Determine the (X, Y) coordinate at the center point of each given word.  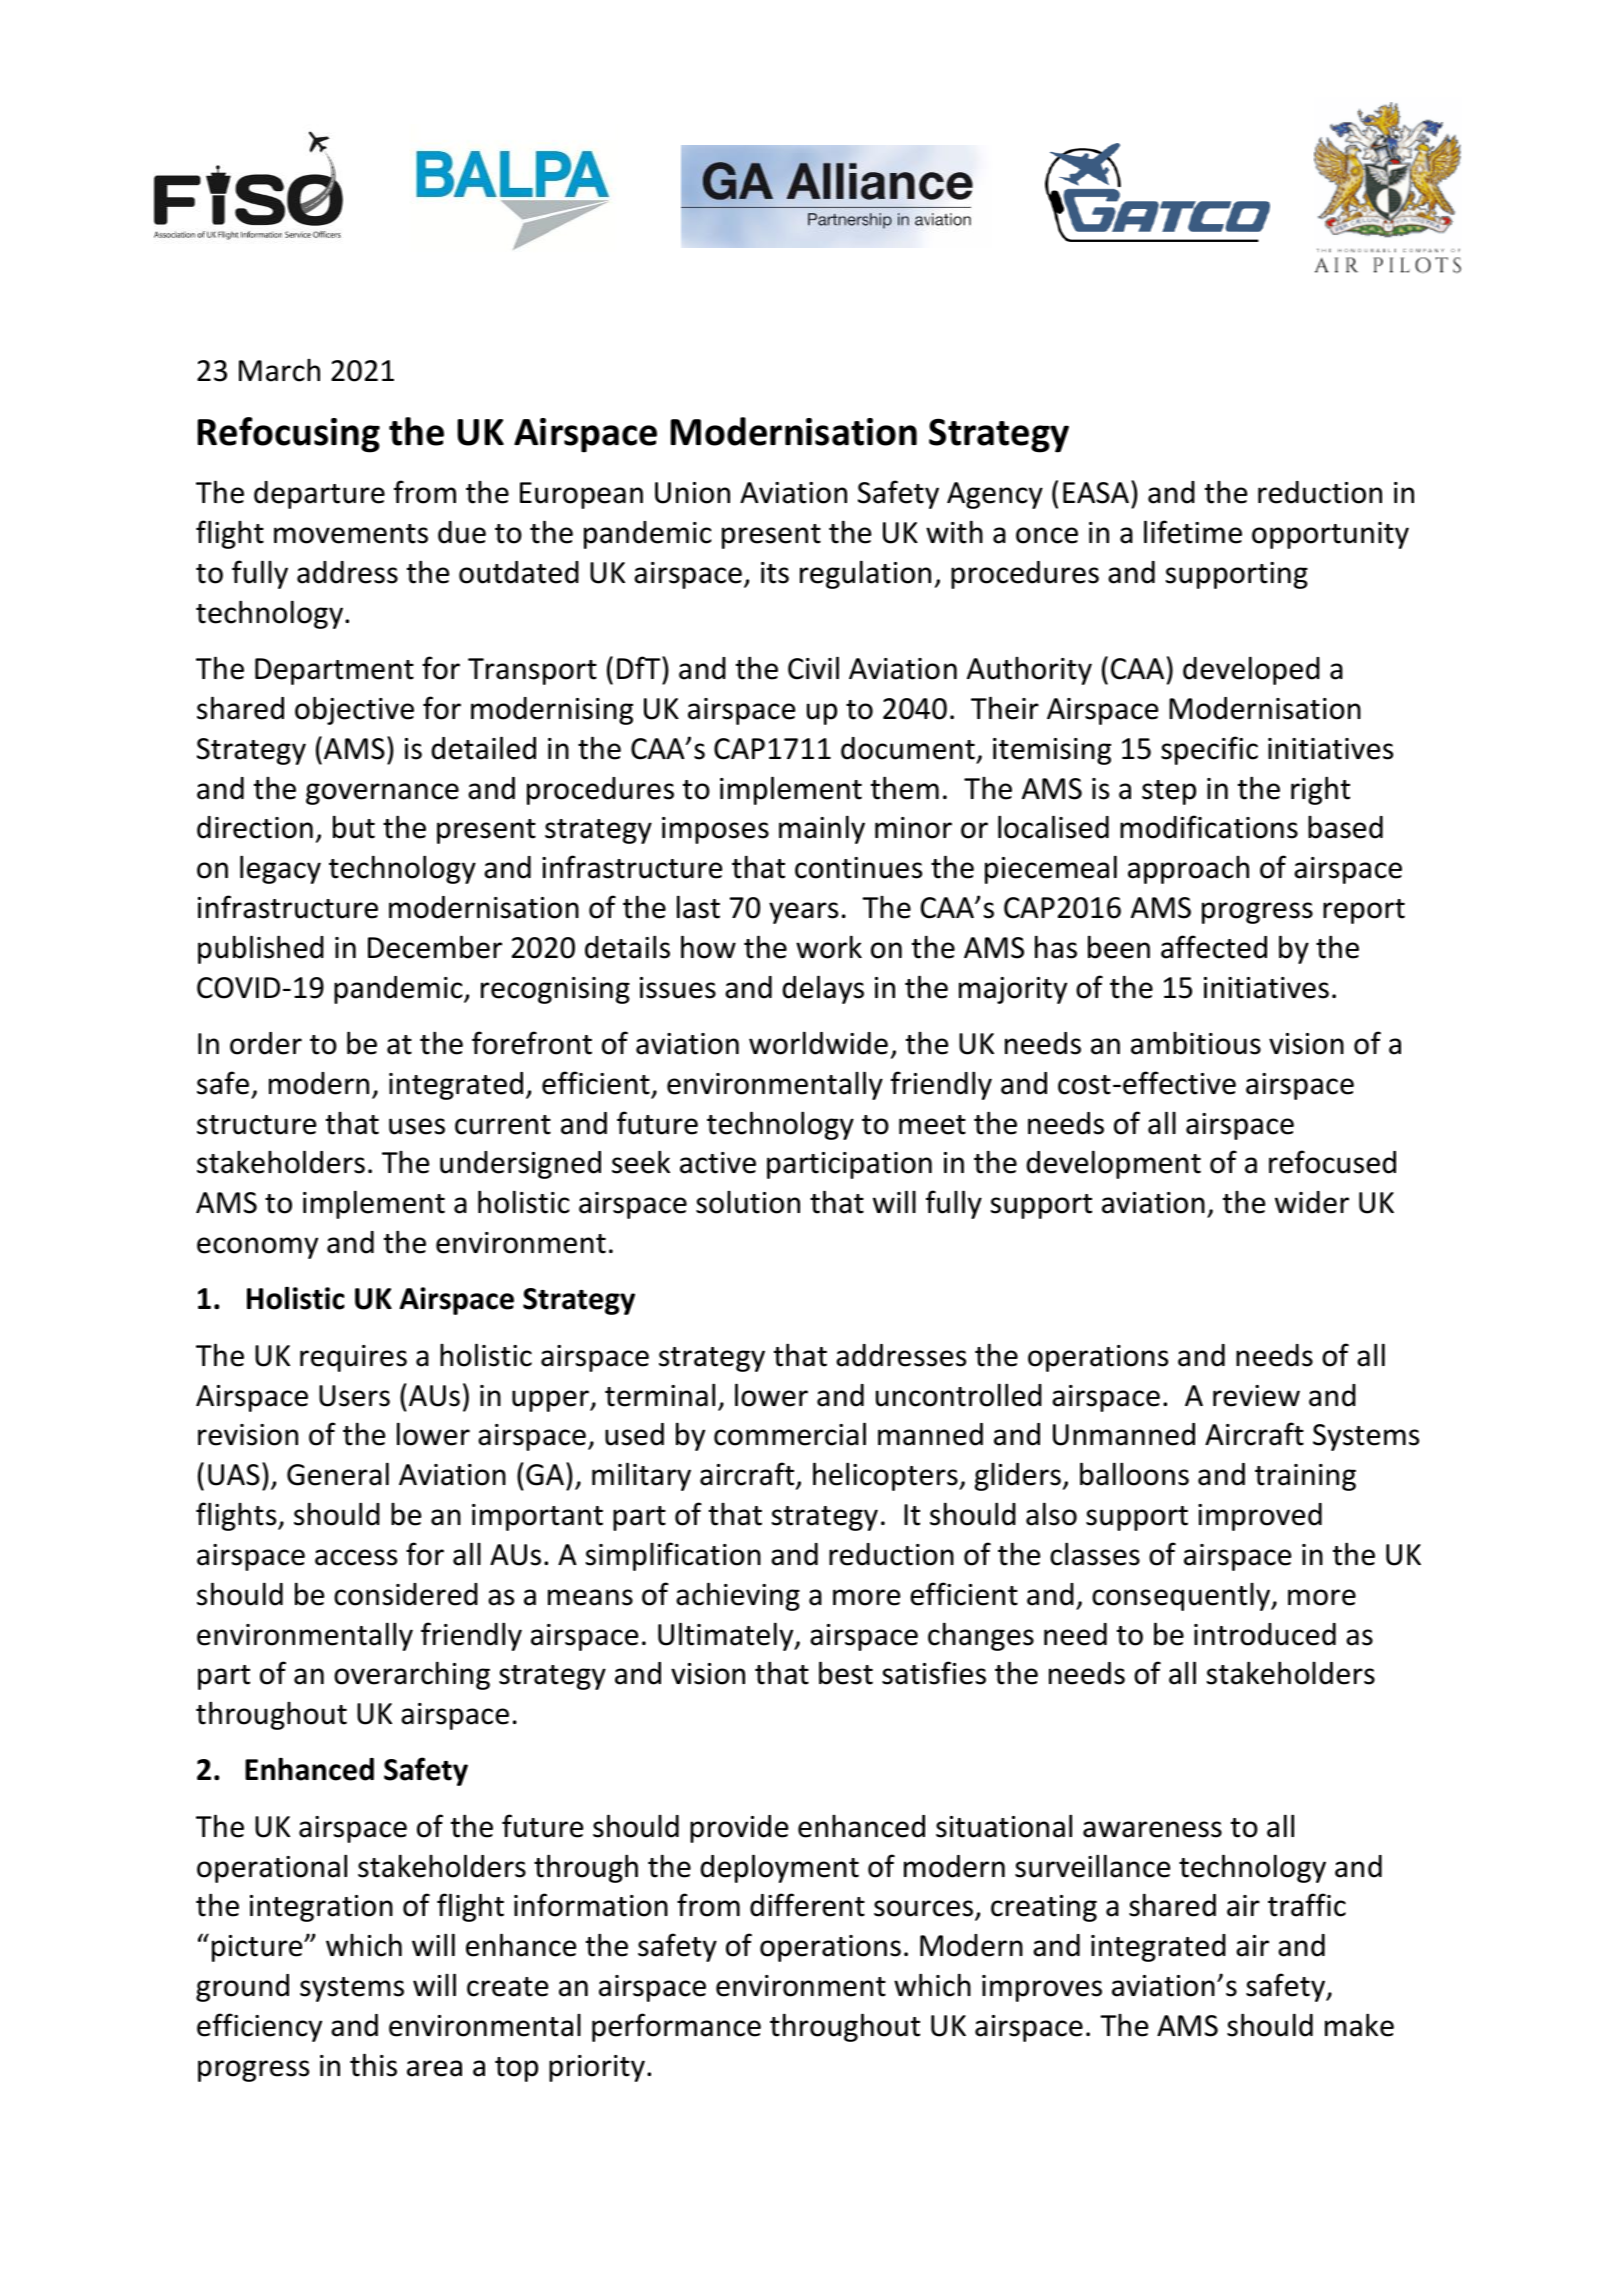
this (373, 2065)
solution (748, 1202)
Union (692, 493)
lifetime (1193, 532)
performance (676, 2027)
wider (1312, 1202)
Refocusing (289, 435)
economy (257, 1248)
